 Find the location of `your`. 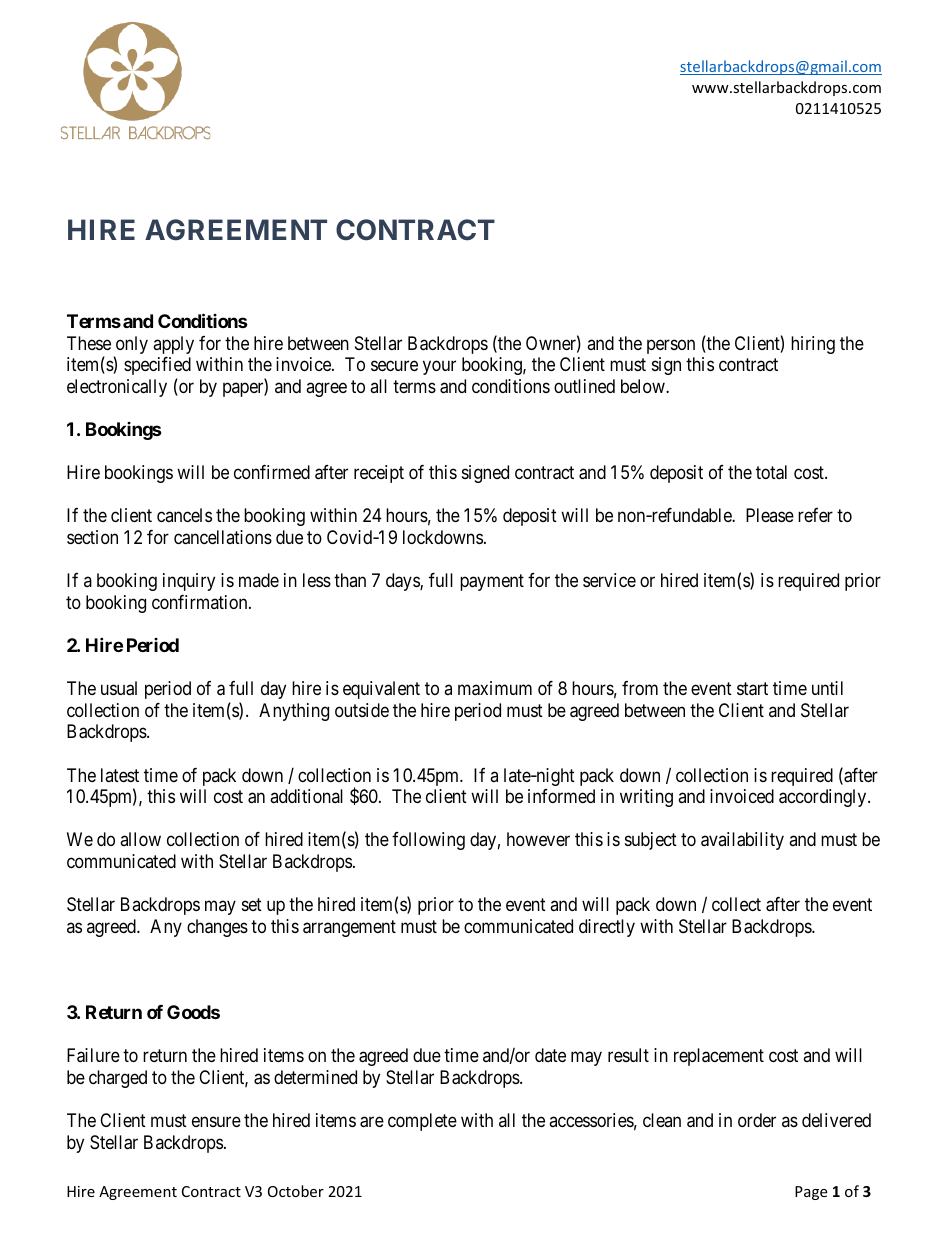

your is located at coordinates (439, 368).
